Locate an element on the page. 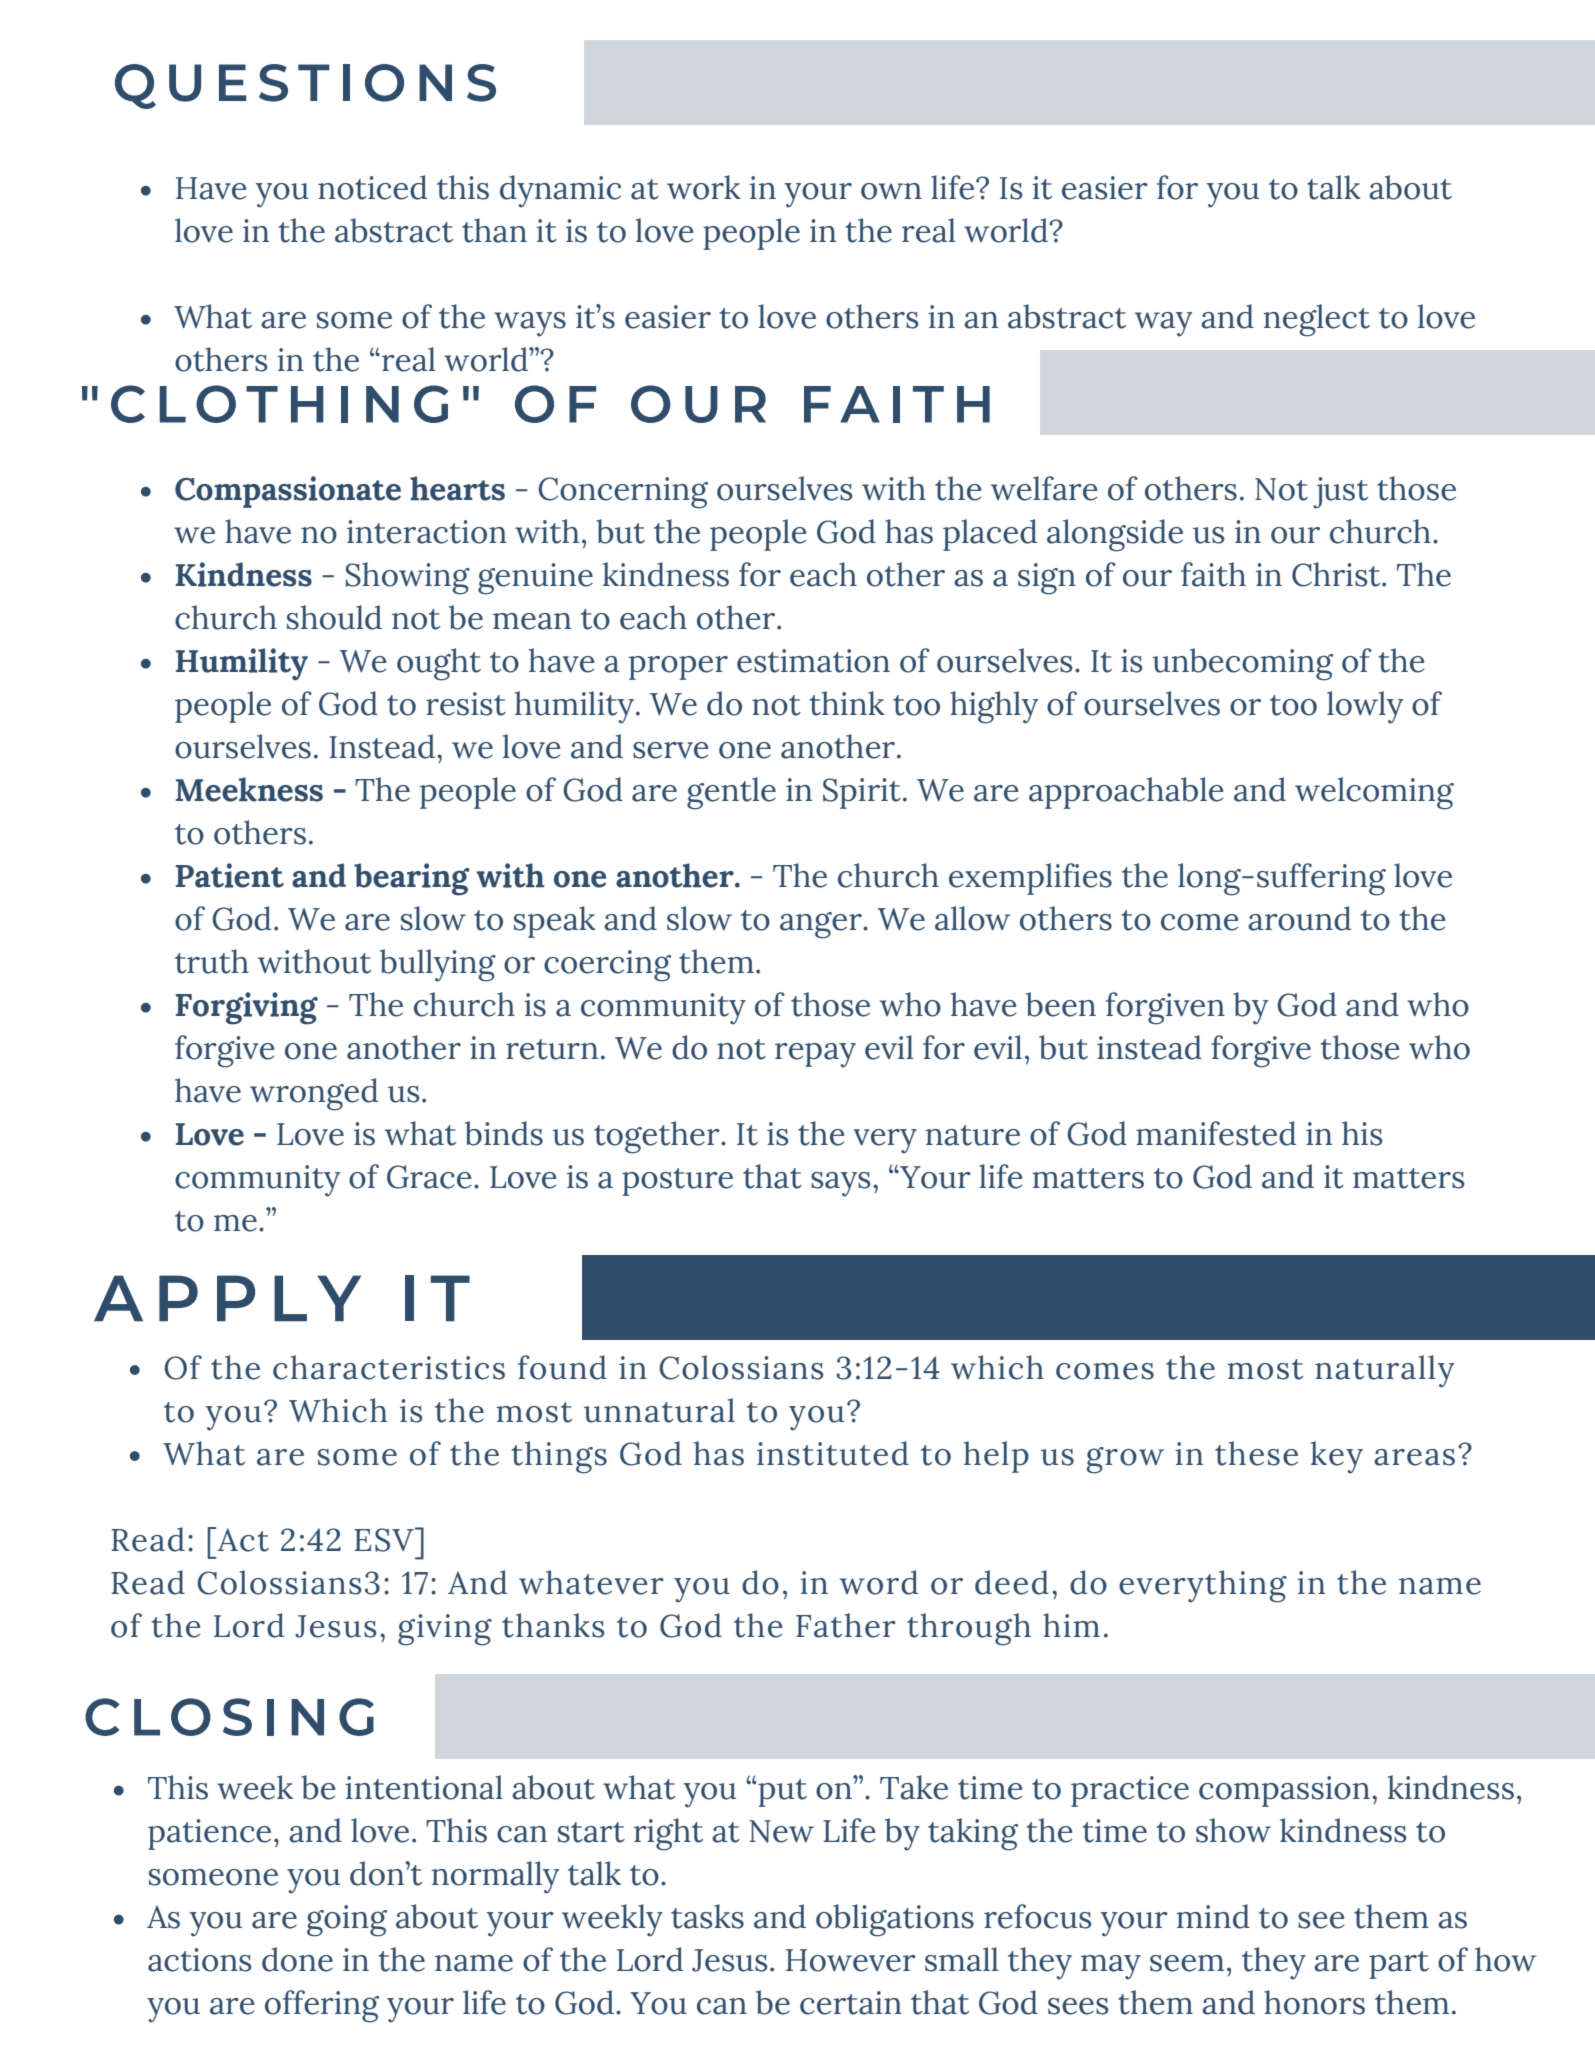 This image has height=2064, width=1595. noticed is located at coordinates (372, 187).
